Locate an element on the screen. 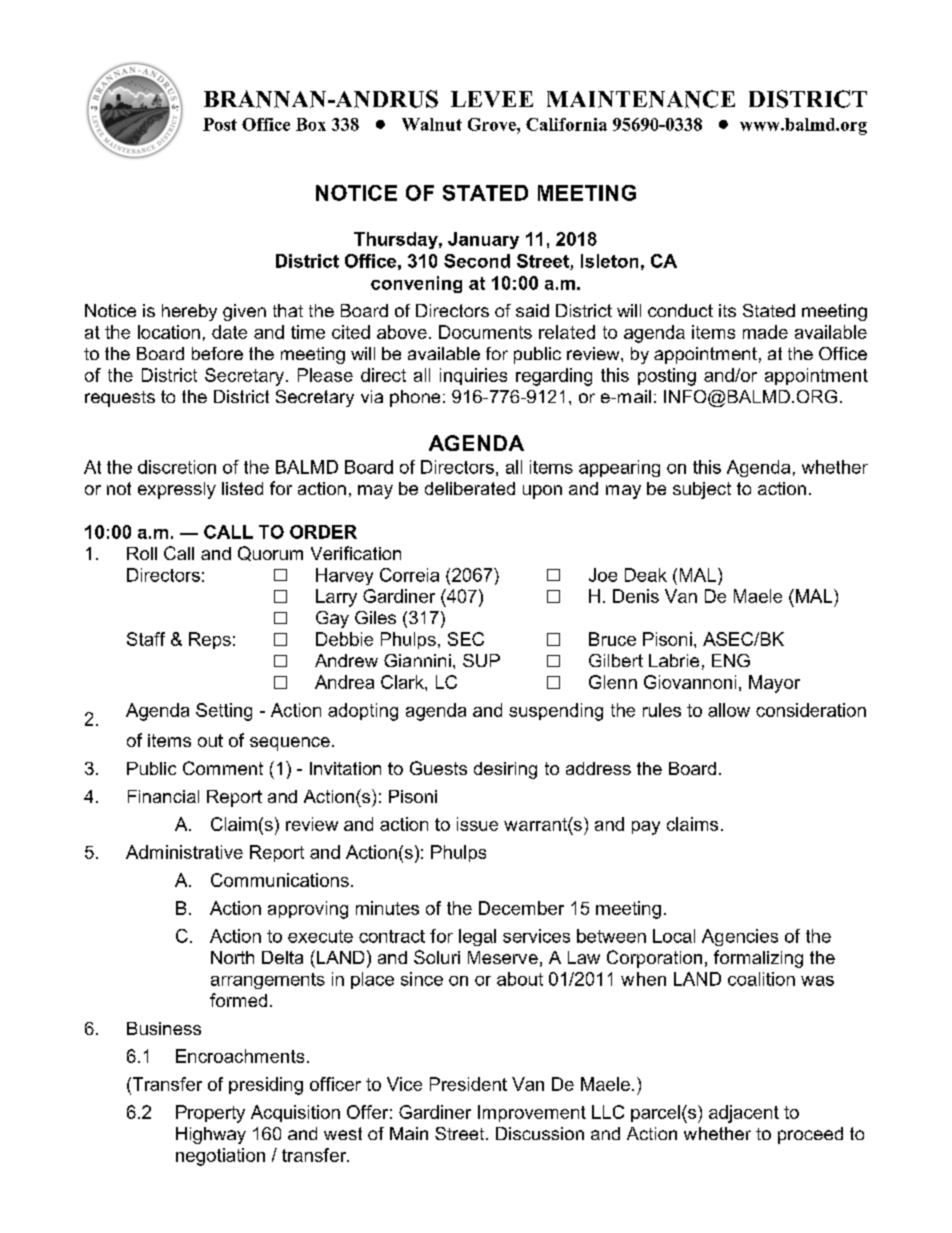 The width and height of the screenshot is (952, 1233). ENG is located at coordinates (731, 660).
